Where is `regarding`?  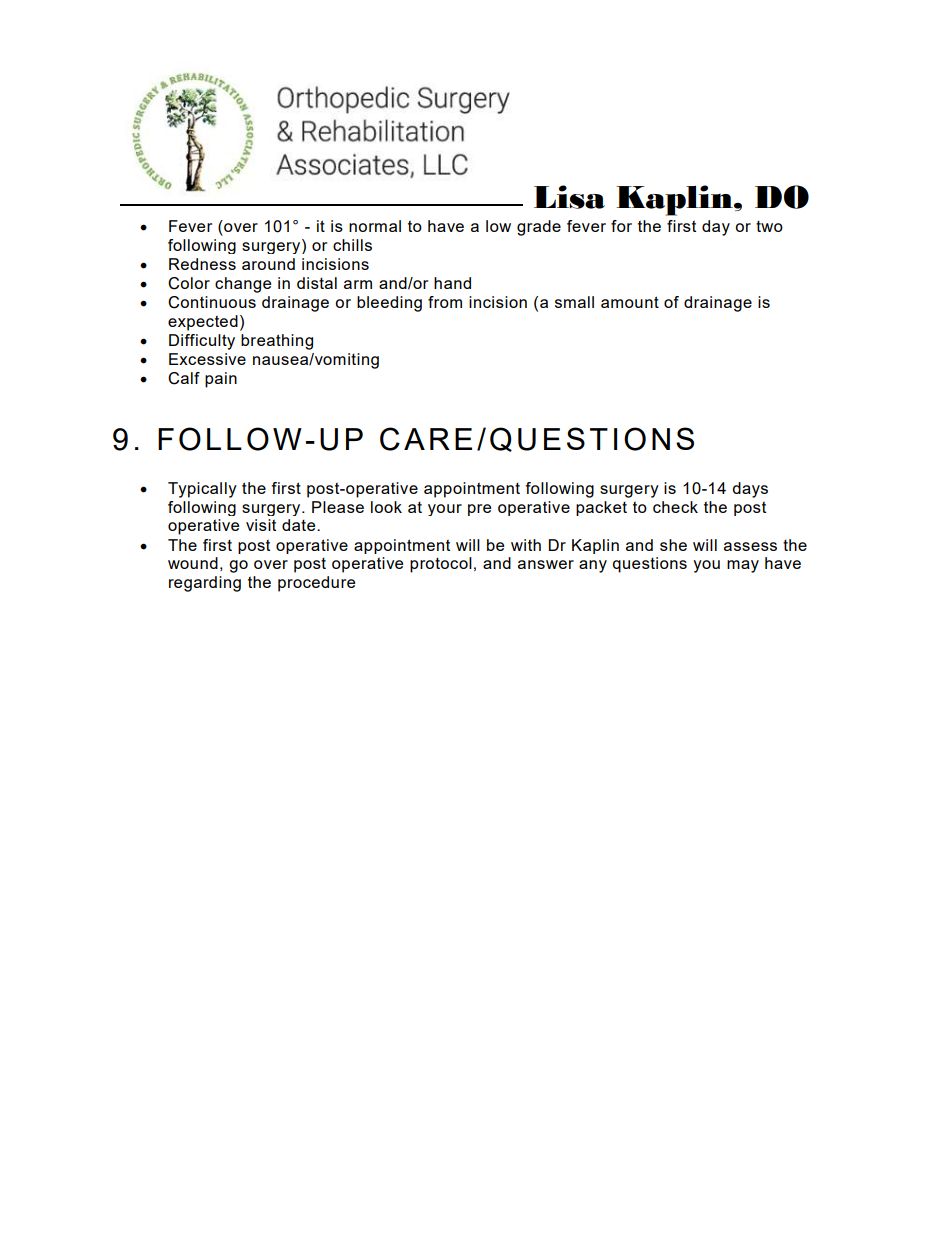 regarding is located at coordinates (205, 584).
